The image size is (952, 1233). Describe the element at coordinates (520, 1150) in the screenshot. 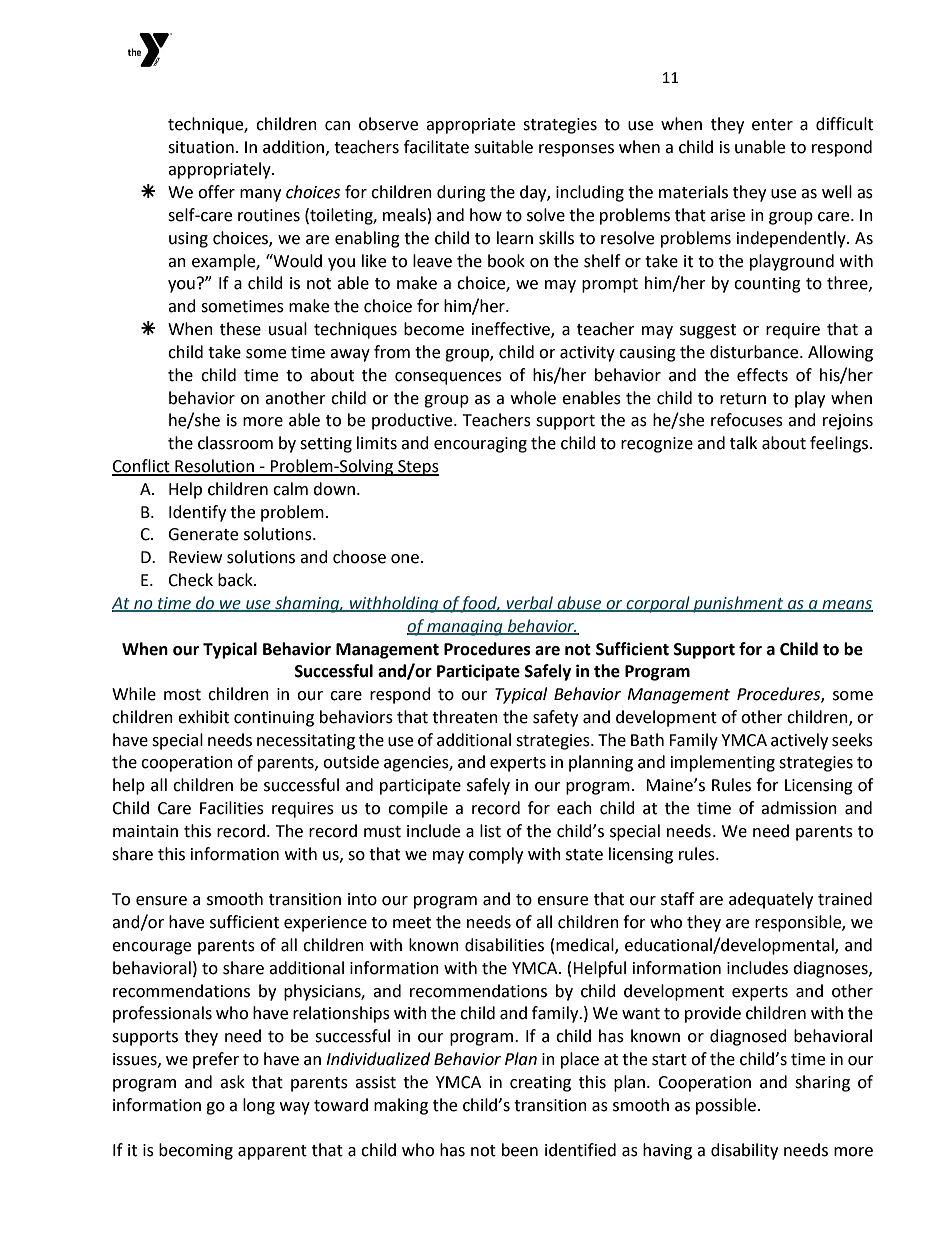

I see `been` at that location.
